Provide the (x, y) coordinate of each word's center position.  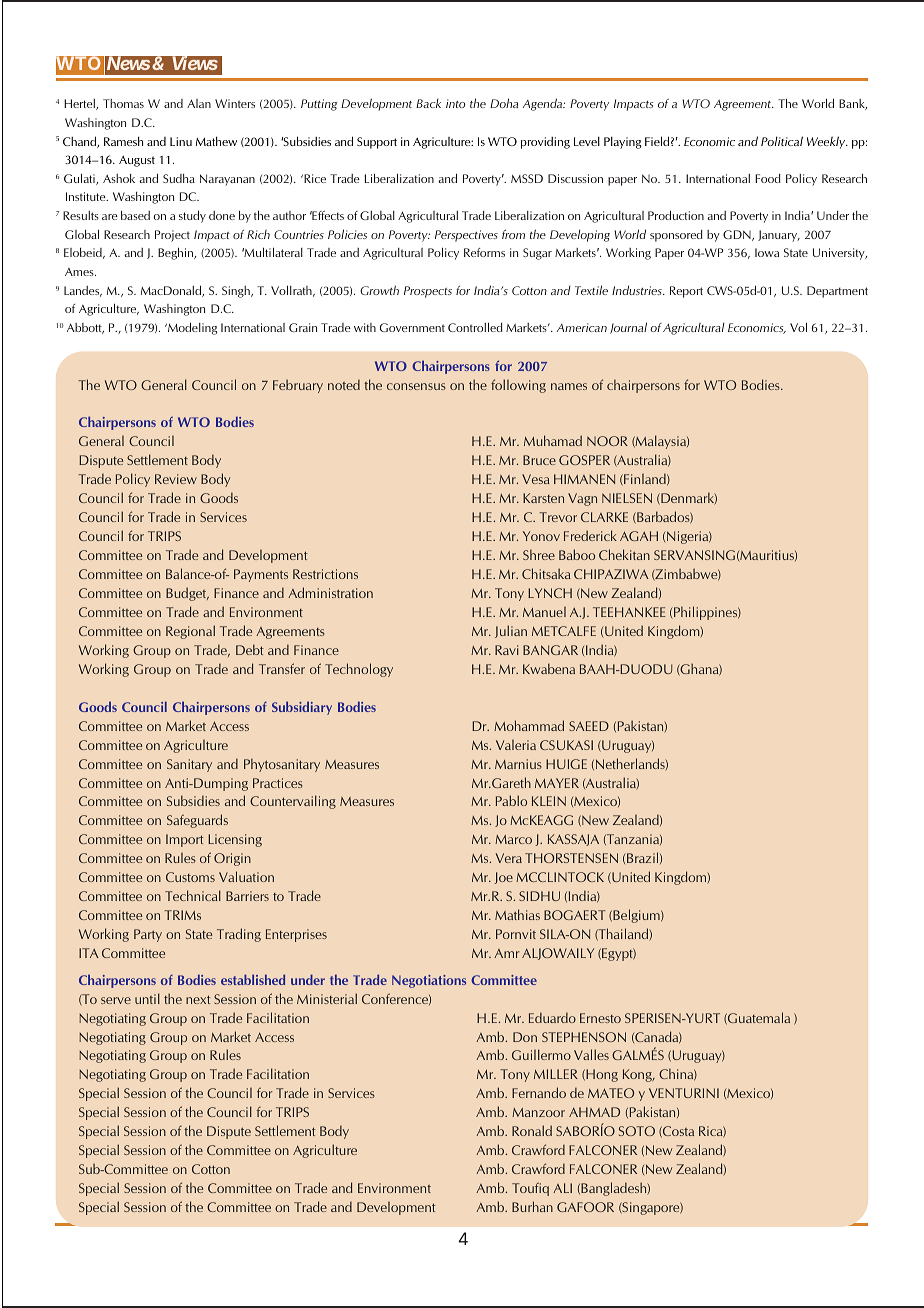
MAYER (557, 783)
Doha (504, 103)
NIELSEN (627, 498)
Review (176, 479)
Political (782, 141)
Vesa (536, 479)
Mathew (216, 141)
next (198, 999)
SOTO (637, 1131)
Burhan (532, 1206)
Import (185, 840)
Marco (513, 839)
